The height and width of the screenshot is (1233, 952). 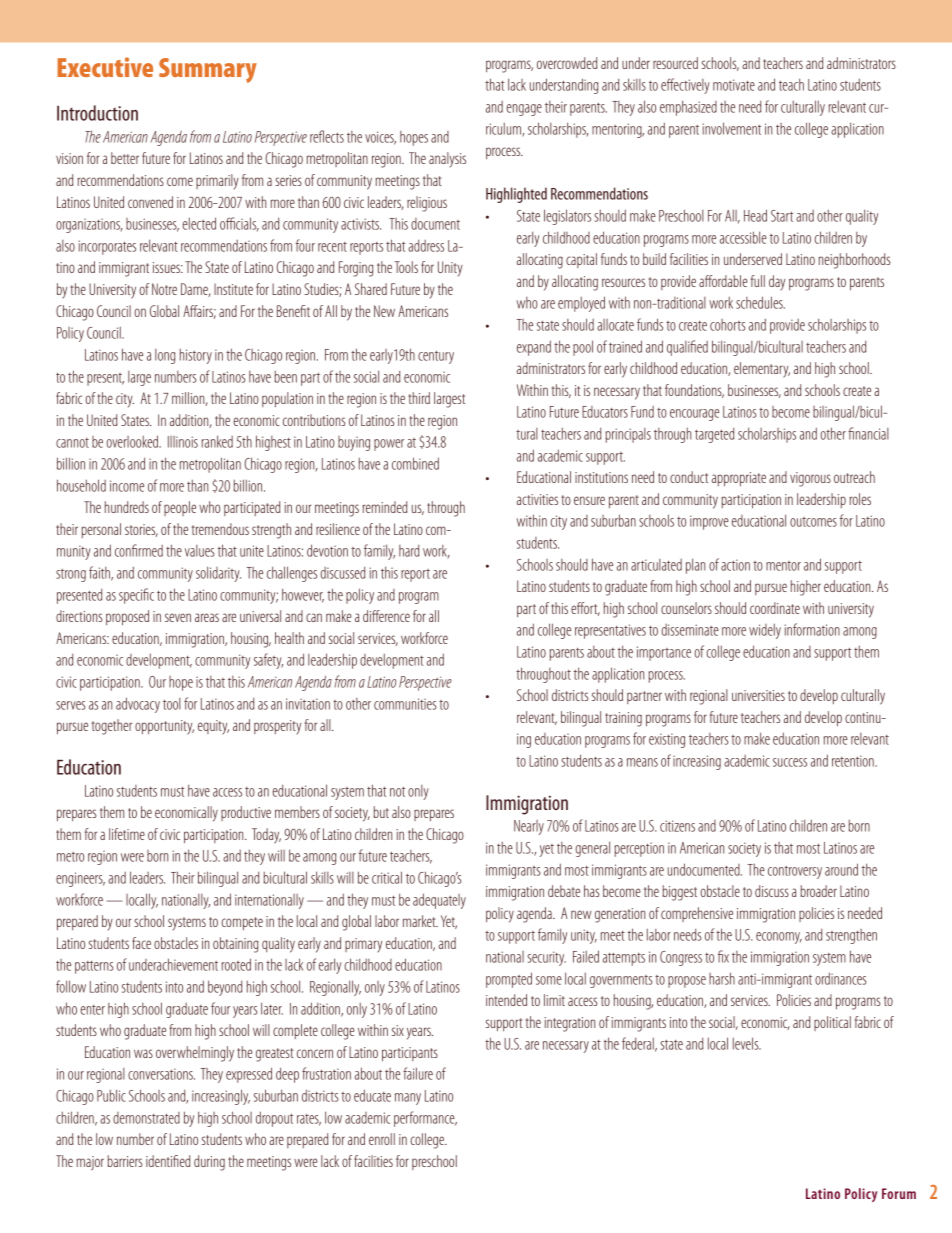 I want to click on Summary, so click(x=208, y=70).
